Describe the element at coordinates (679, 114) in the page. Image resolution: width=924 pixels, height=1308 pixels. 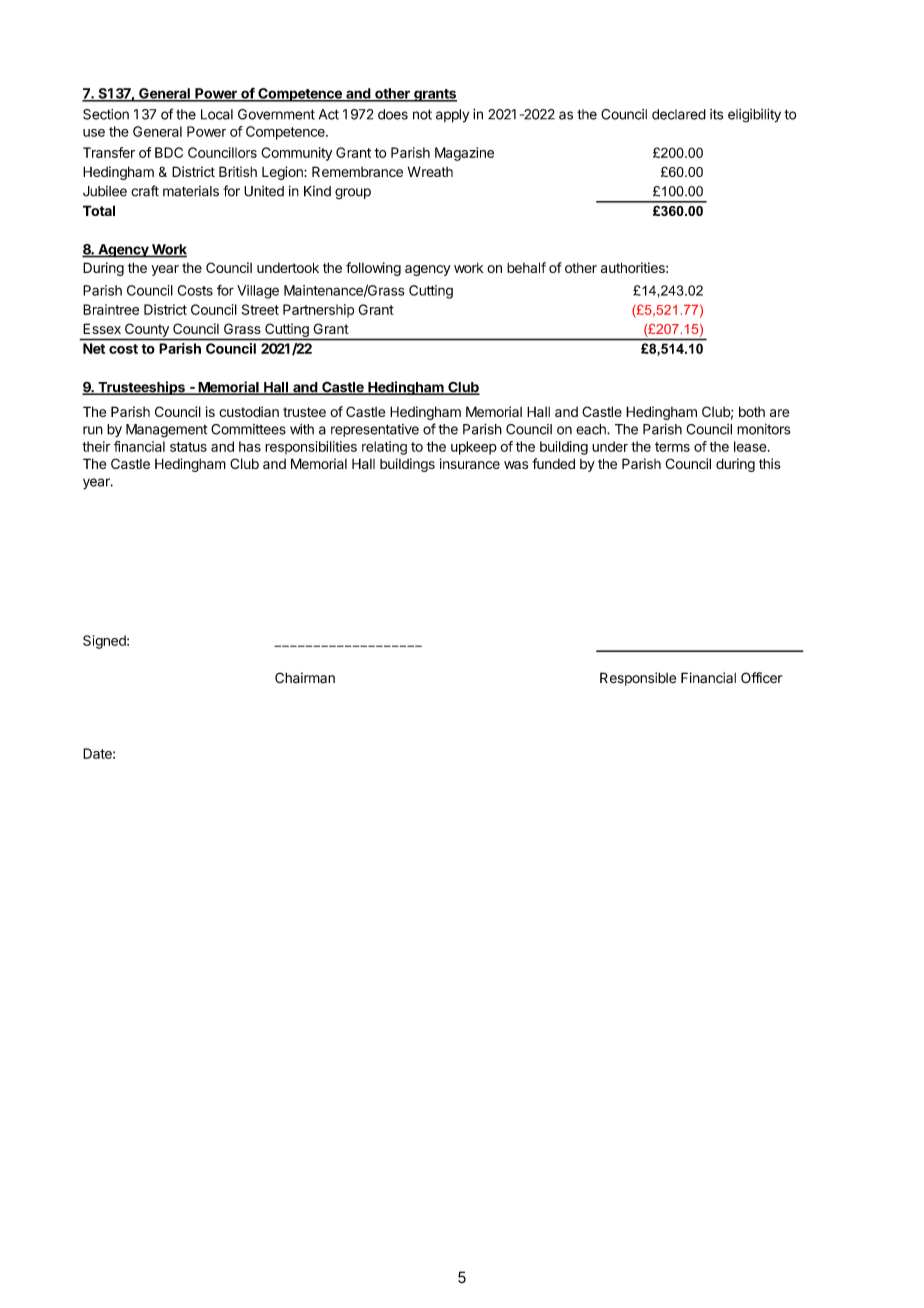
I see `declared` at that location.
